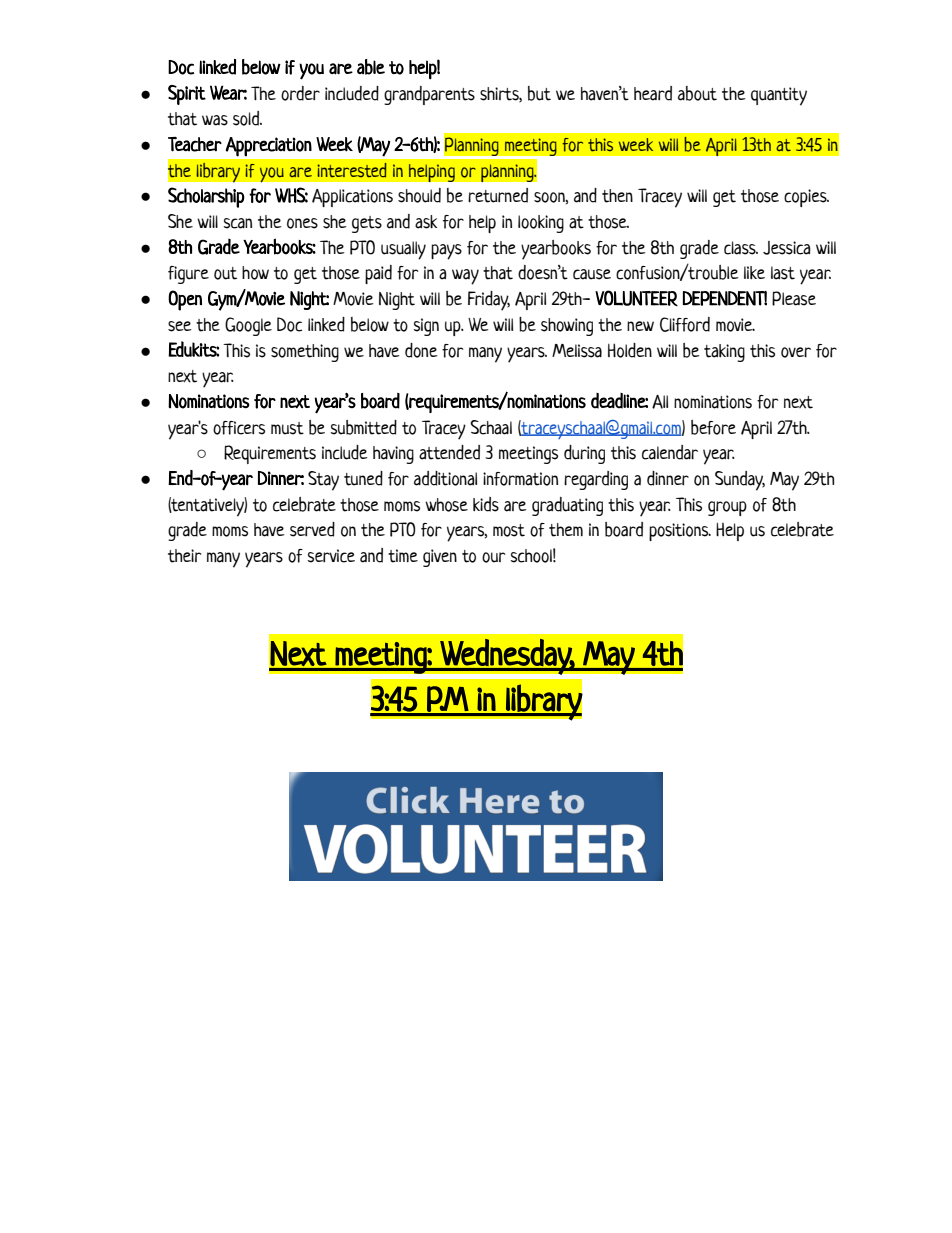 This document has width=952, height=1233. I want to click on about, so click(697, 93).
